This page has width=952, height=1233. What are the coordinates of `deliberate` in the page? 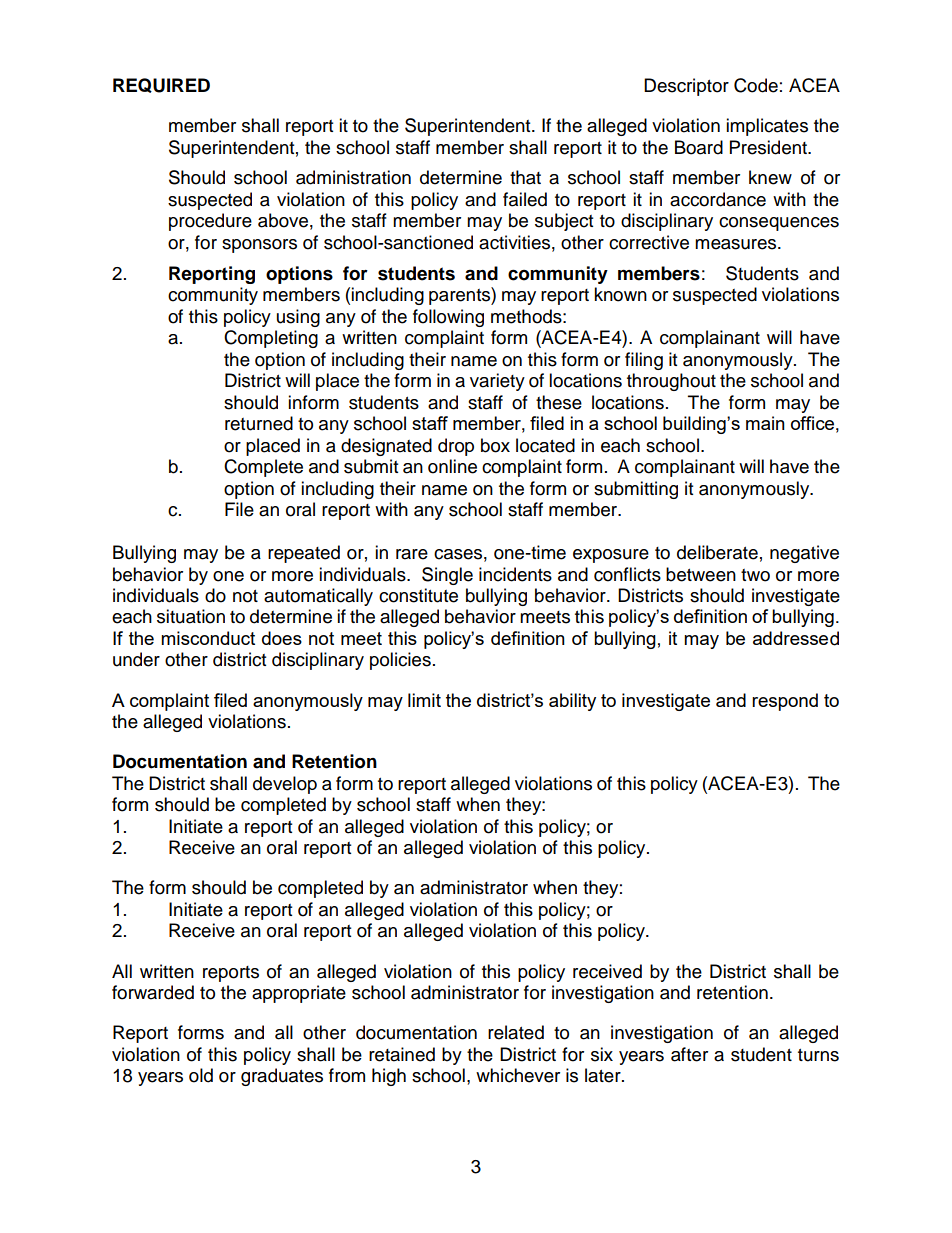 It's located at (717, 552).
